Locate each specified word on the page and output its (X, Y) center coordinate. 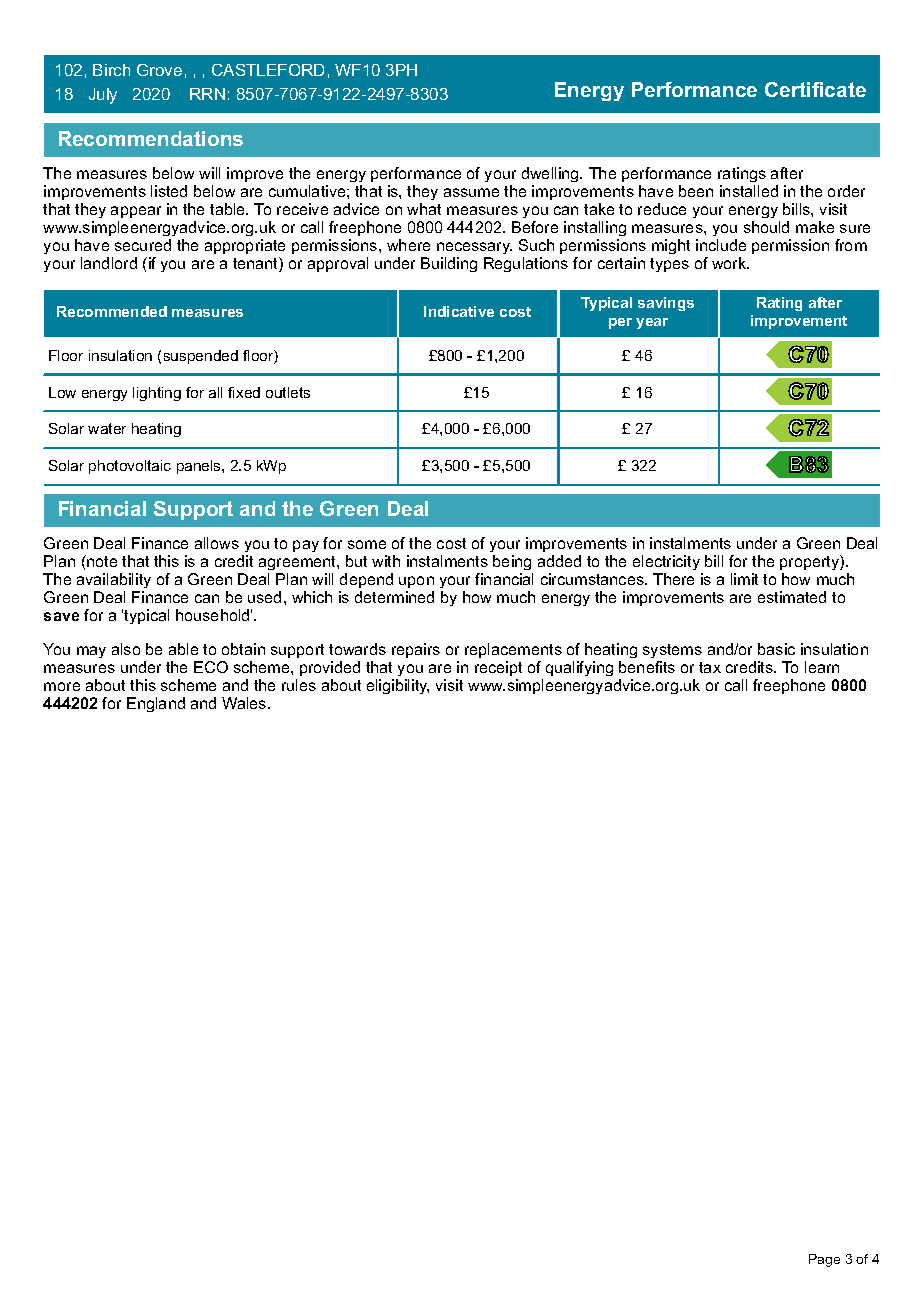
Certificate (815, 89)
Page (824, 1260)
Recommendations (151, 138)
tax (710, 667)
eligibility (398, 686)
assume (471, 192)
